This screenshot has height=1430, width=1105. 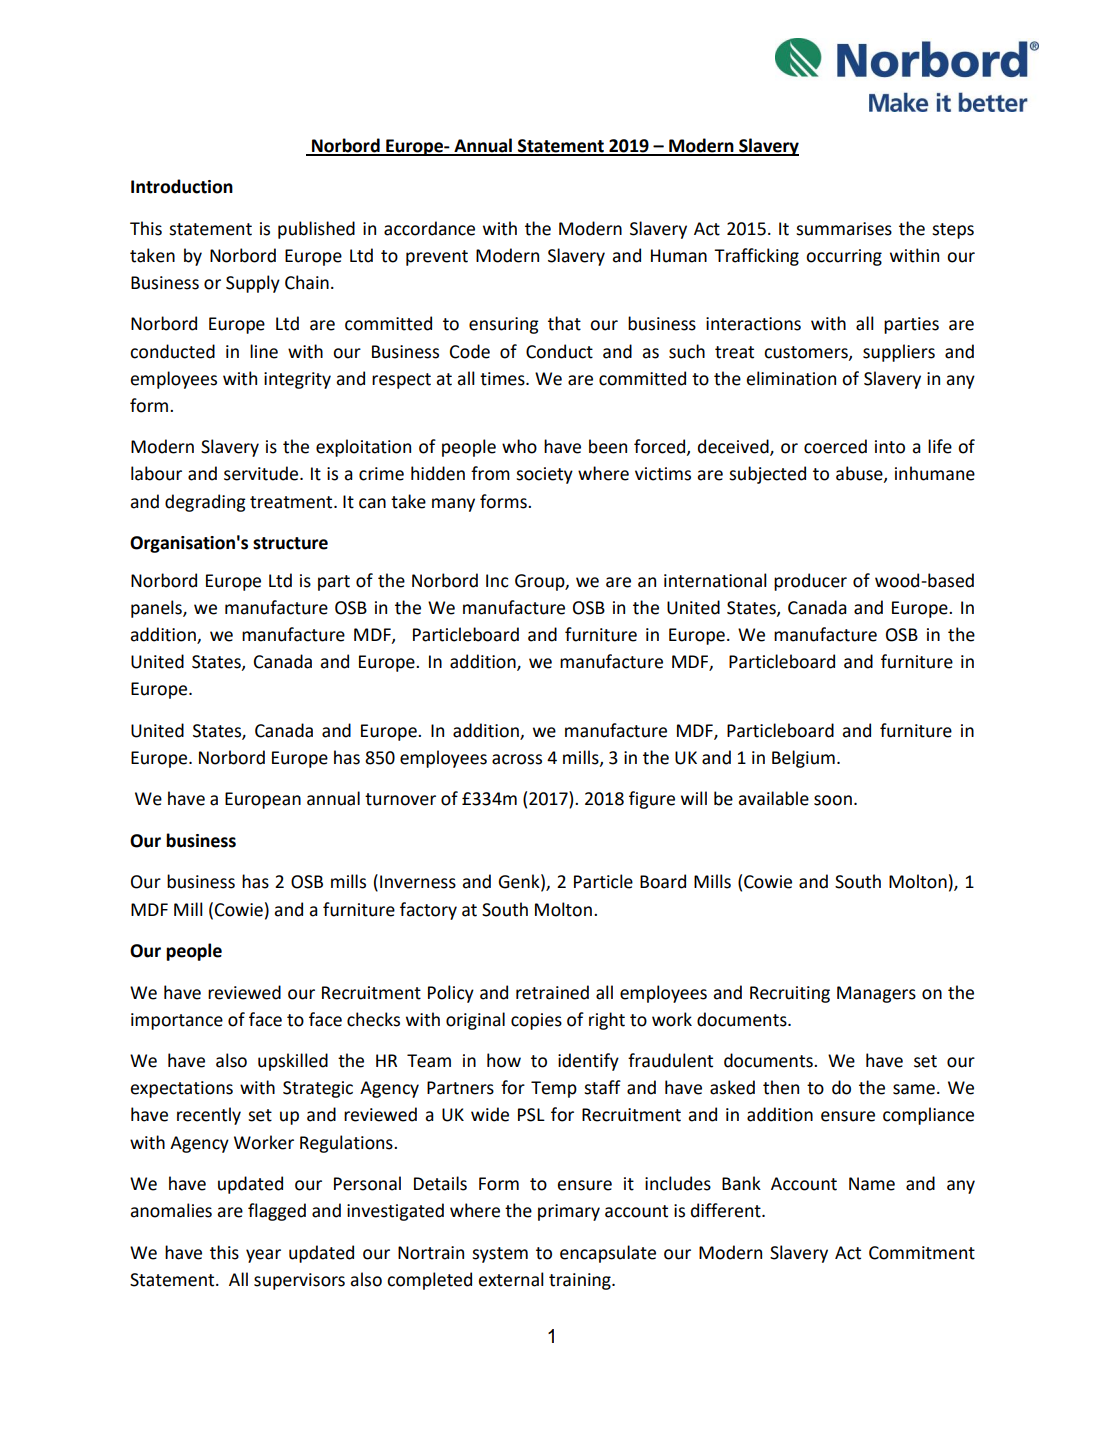 What do you see at coordinates (608, 1254) in the screenshot?
I see `encapsulate` at bounding box center [608, 1254].
